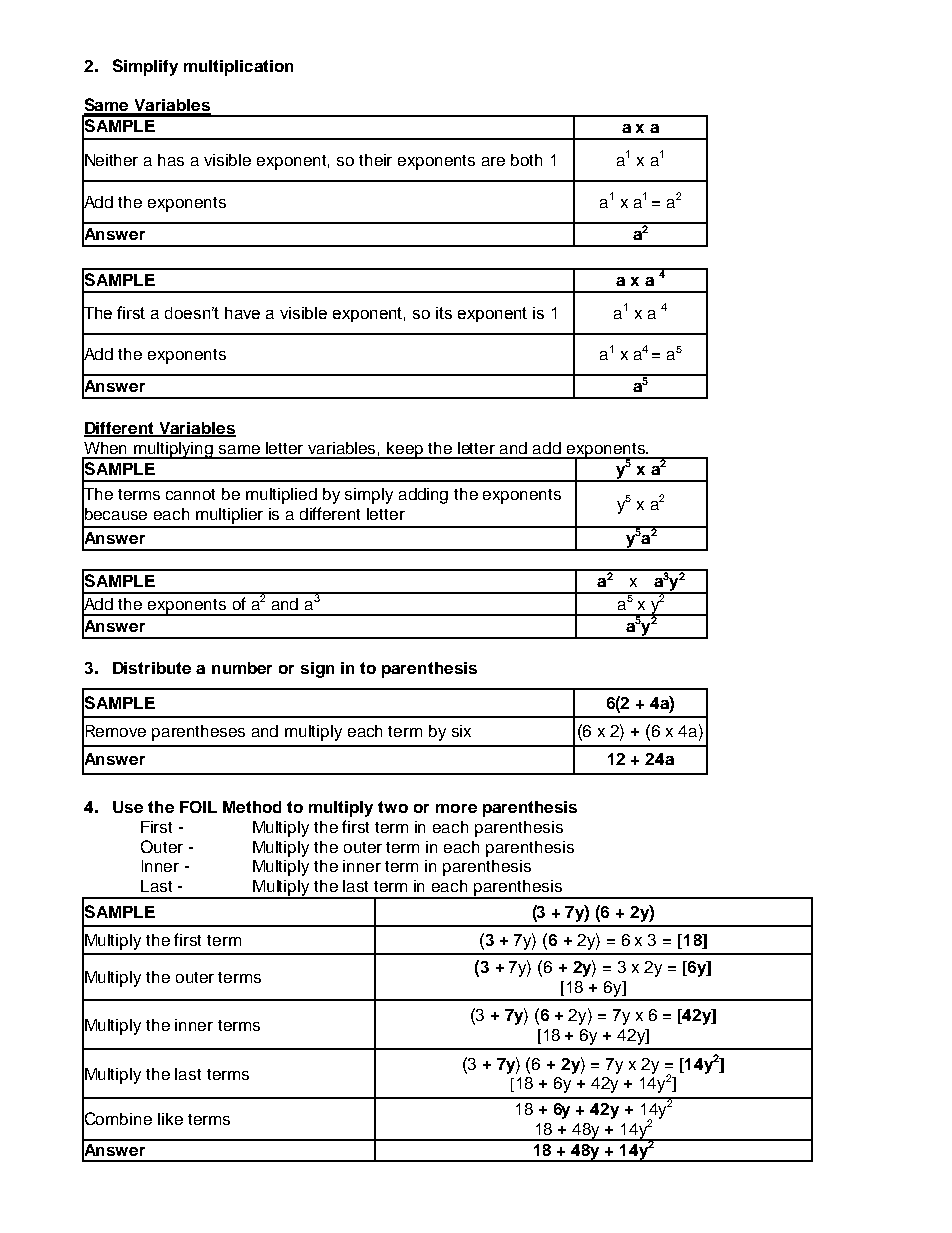  I want to click on have, so click(242, 313).
